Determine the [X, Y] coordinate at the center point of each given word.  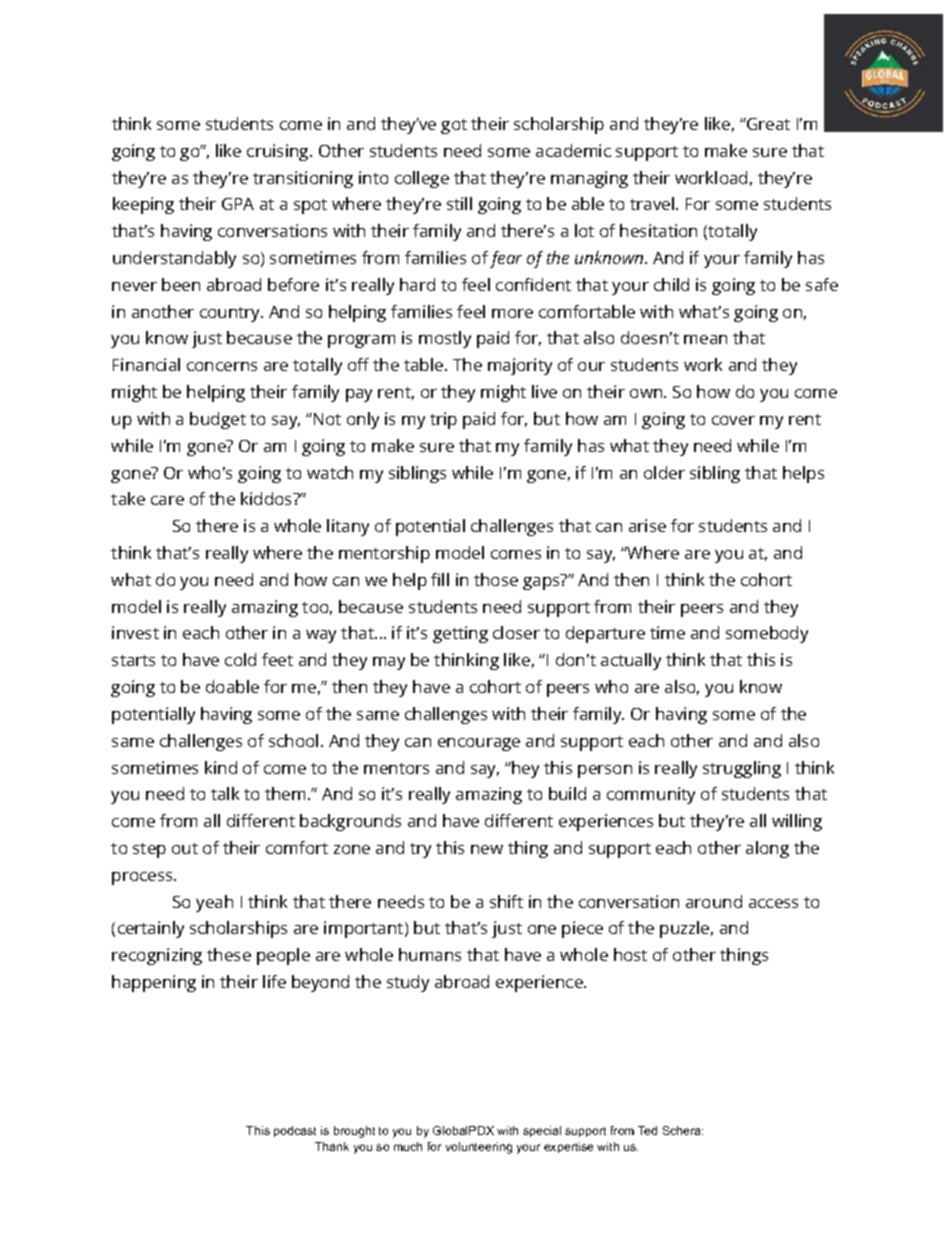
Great [767, 124]
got [454, 126]
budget [218, 420]
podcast [295, 1131]
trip [443, 420]
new [487, 849]
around [714, 901]
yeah [214, 903]
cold [240, 659]
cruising [279, 152]
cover [733, 420]
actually [631, 661]
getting [460, 634]
